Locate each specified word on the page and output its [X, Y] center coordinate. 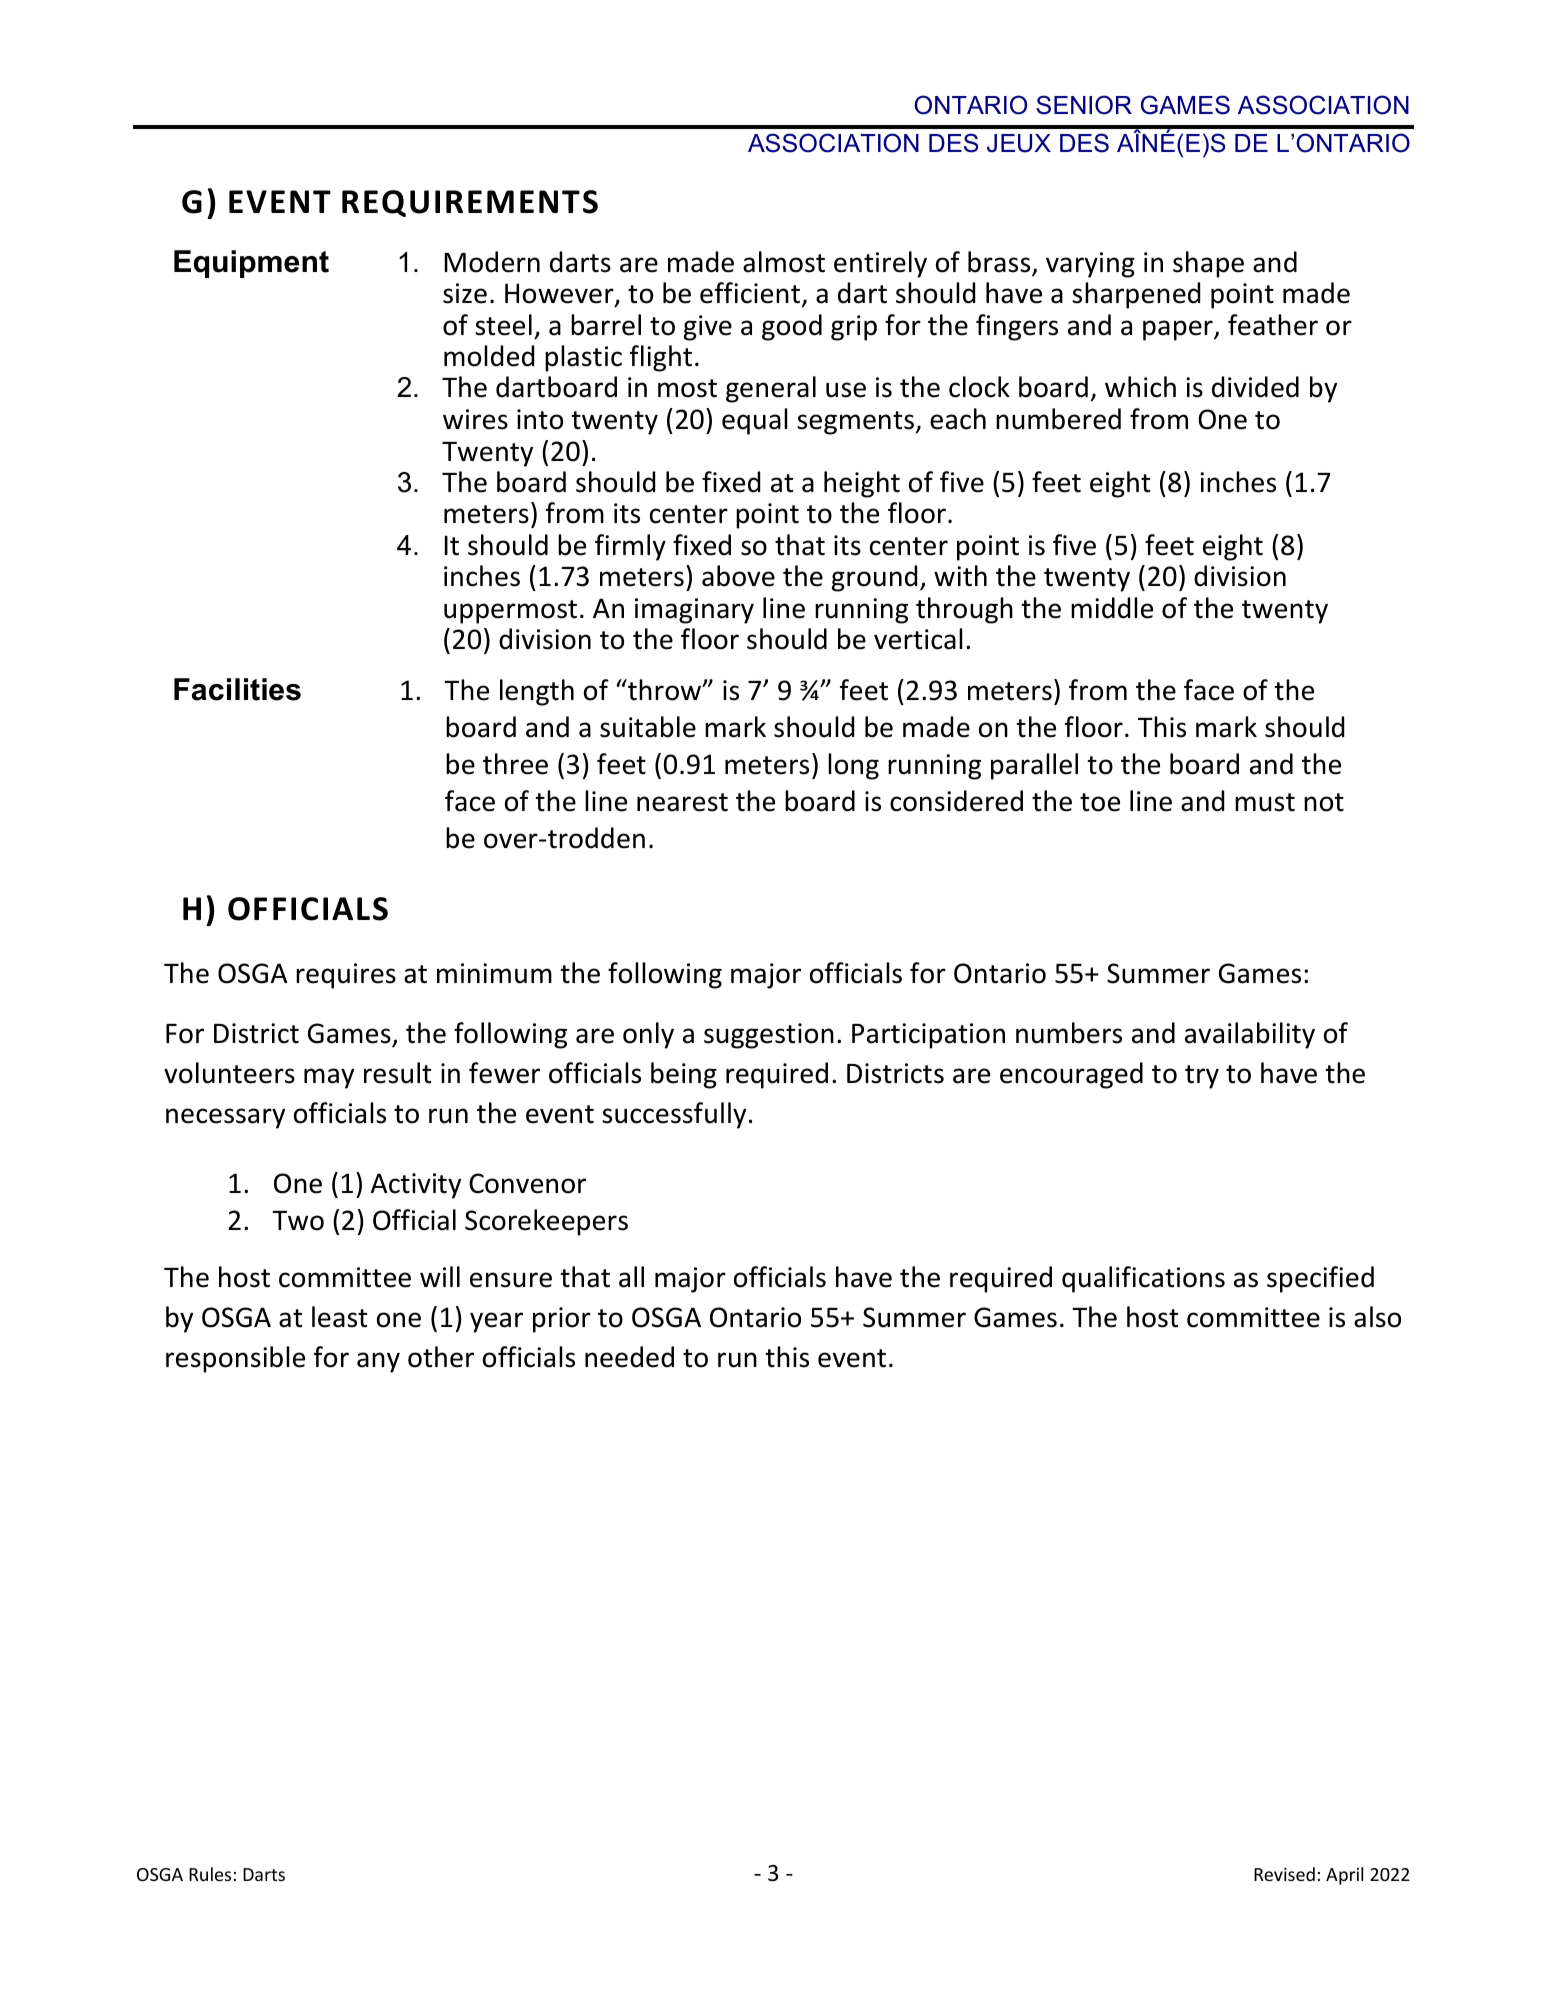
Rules [210, 1874]
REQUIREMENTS [470, 203]
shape [1208, 264]
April [1344, 1876]
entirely [880, 264]
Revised [1284, 1874]
